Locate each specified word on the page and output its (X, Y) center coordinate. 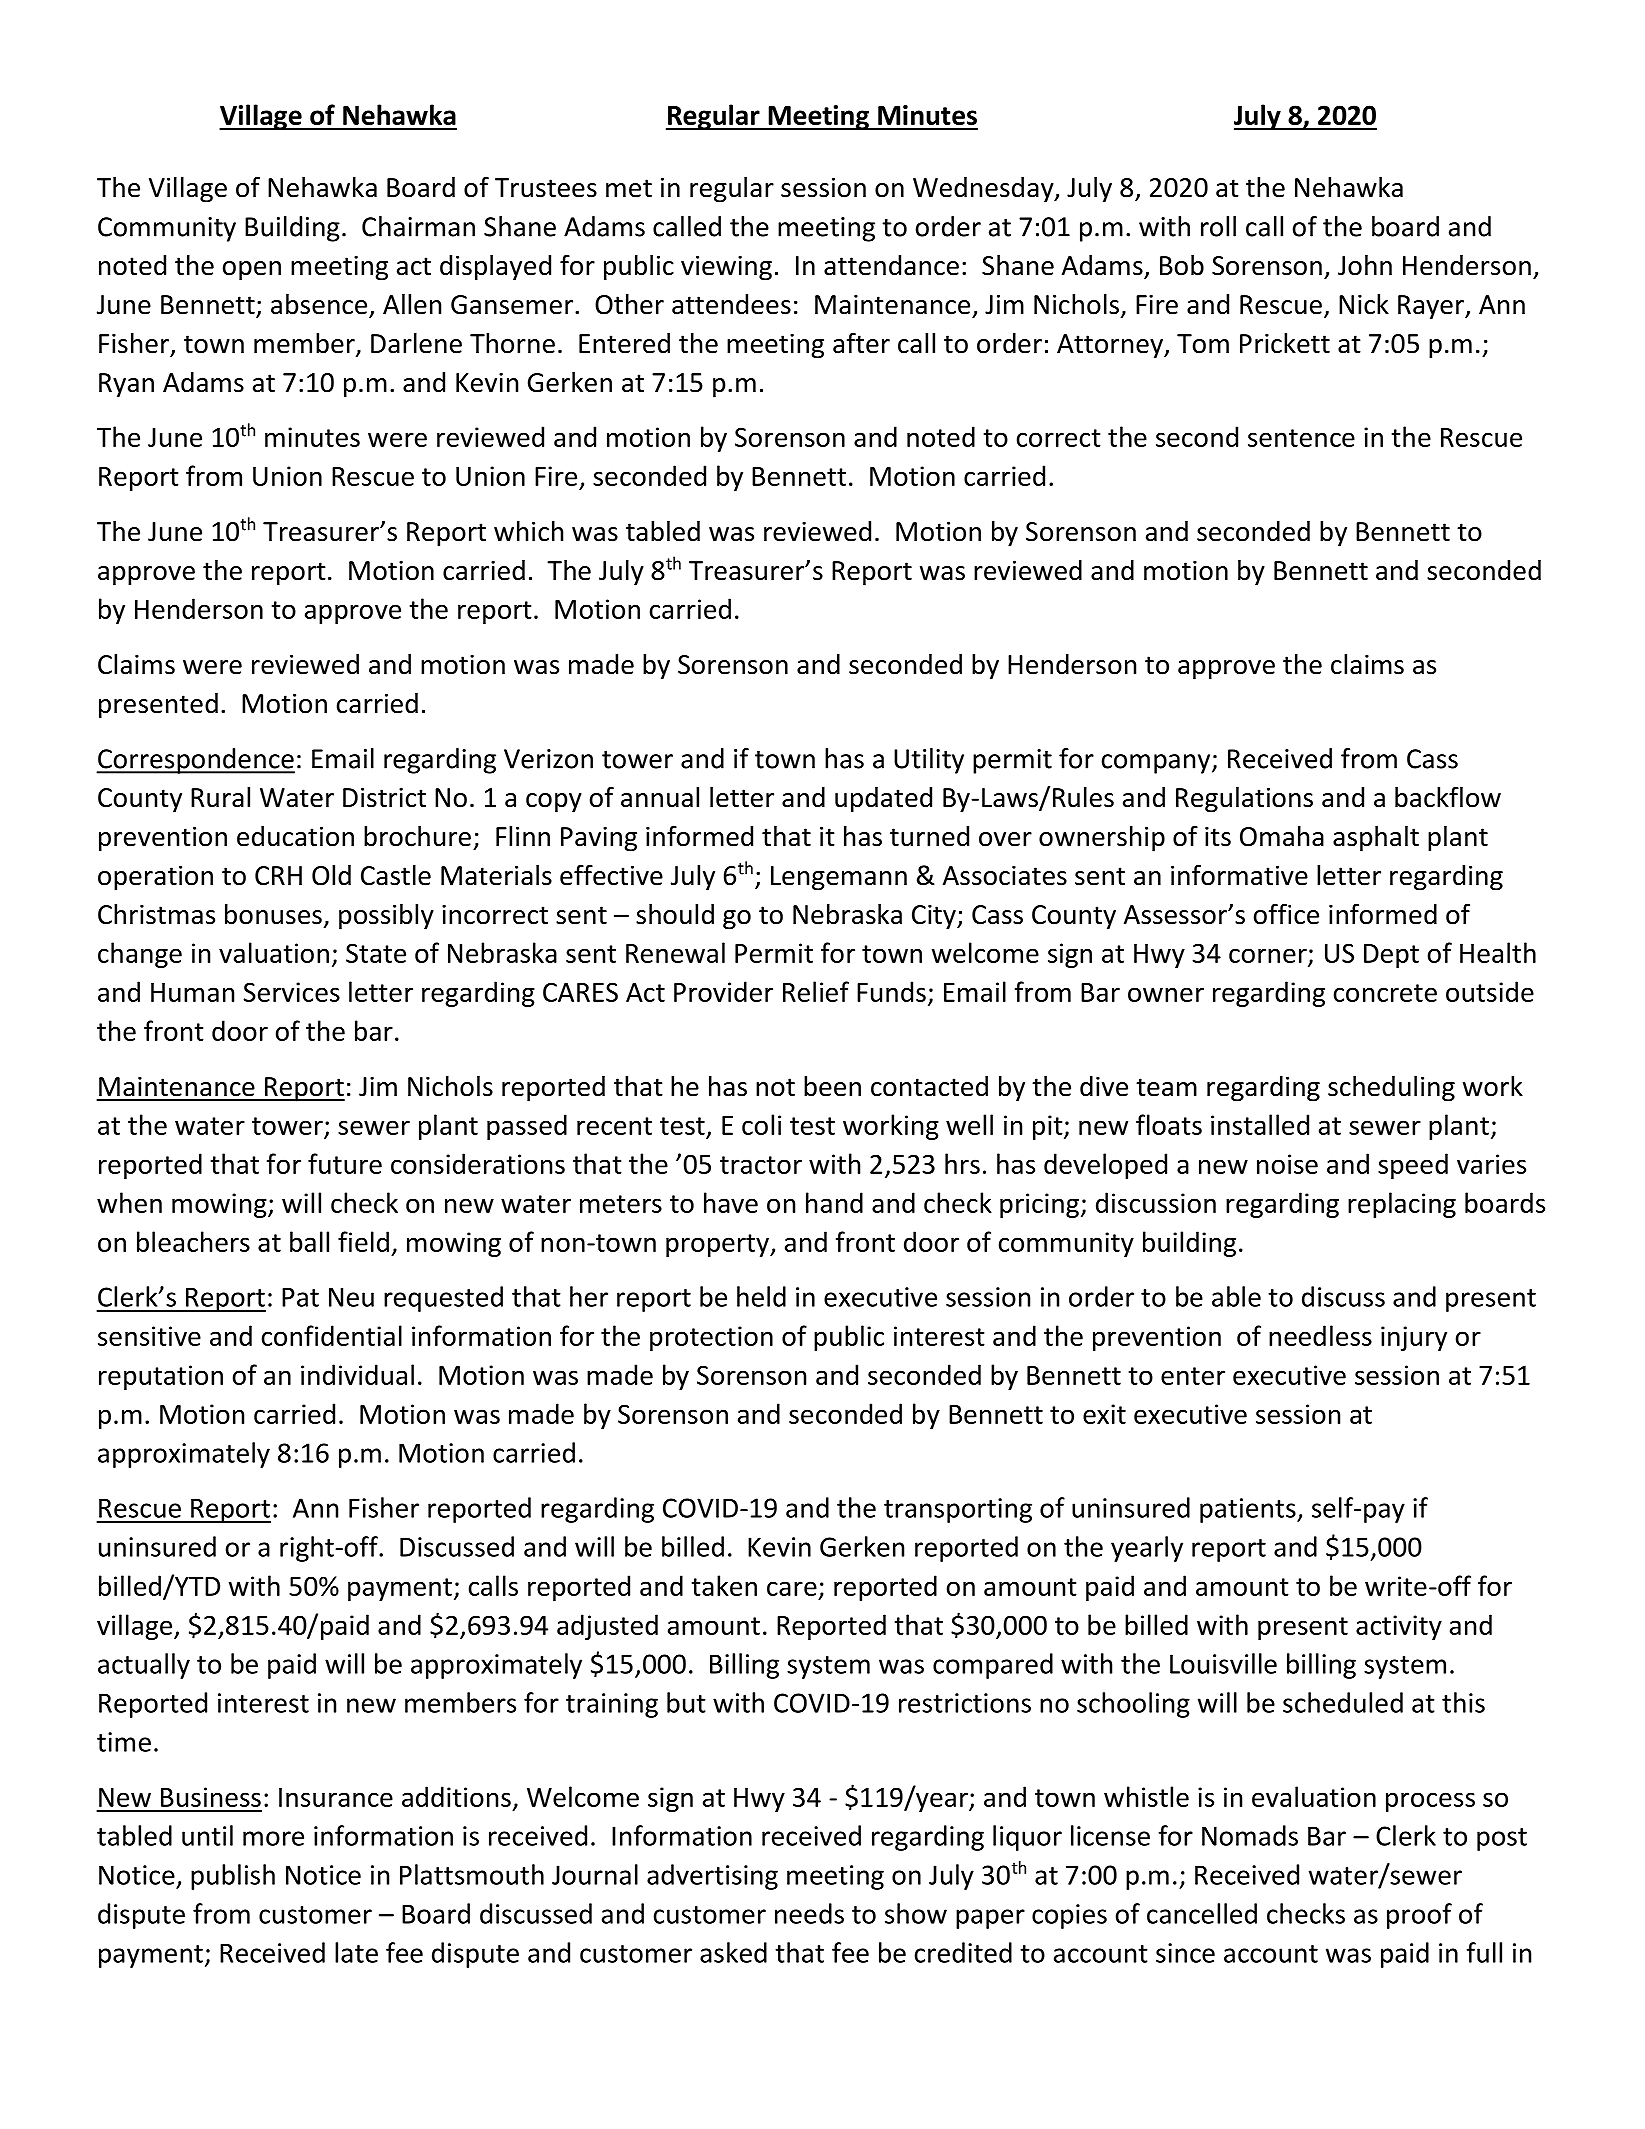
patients (1249, 1510)
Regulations (1244, 800)
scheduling (1391, 1089)
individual (357, 1374)
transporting (958, 1510)
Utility (929, 761)
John (1365, 265)
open (252, 271)
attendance (891, 265)
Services (291, 992)
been (832, 1086)
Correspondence (195, 761)
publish (233, 1877)
